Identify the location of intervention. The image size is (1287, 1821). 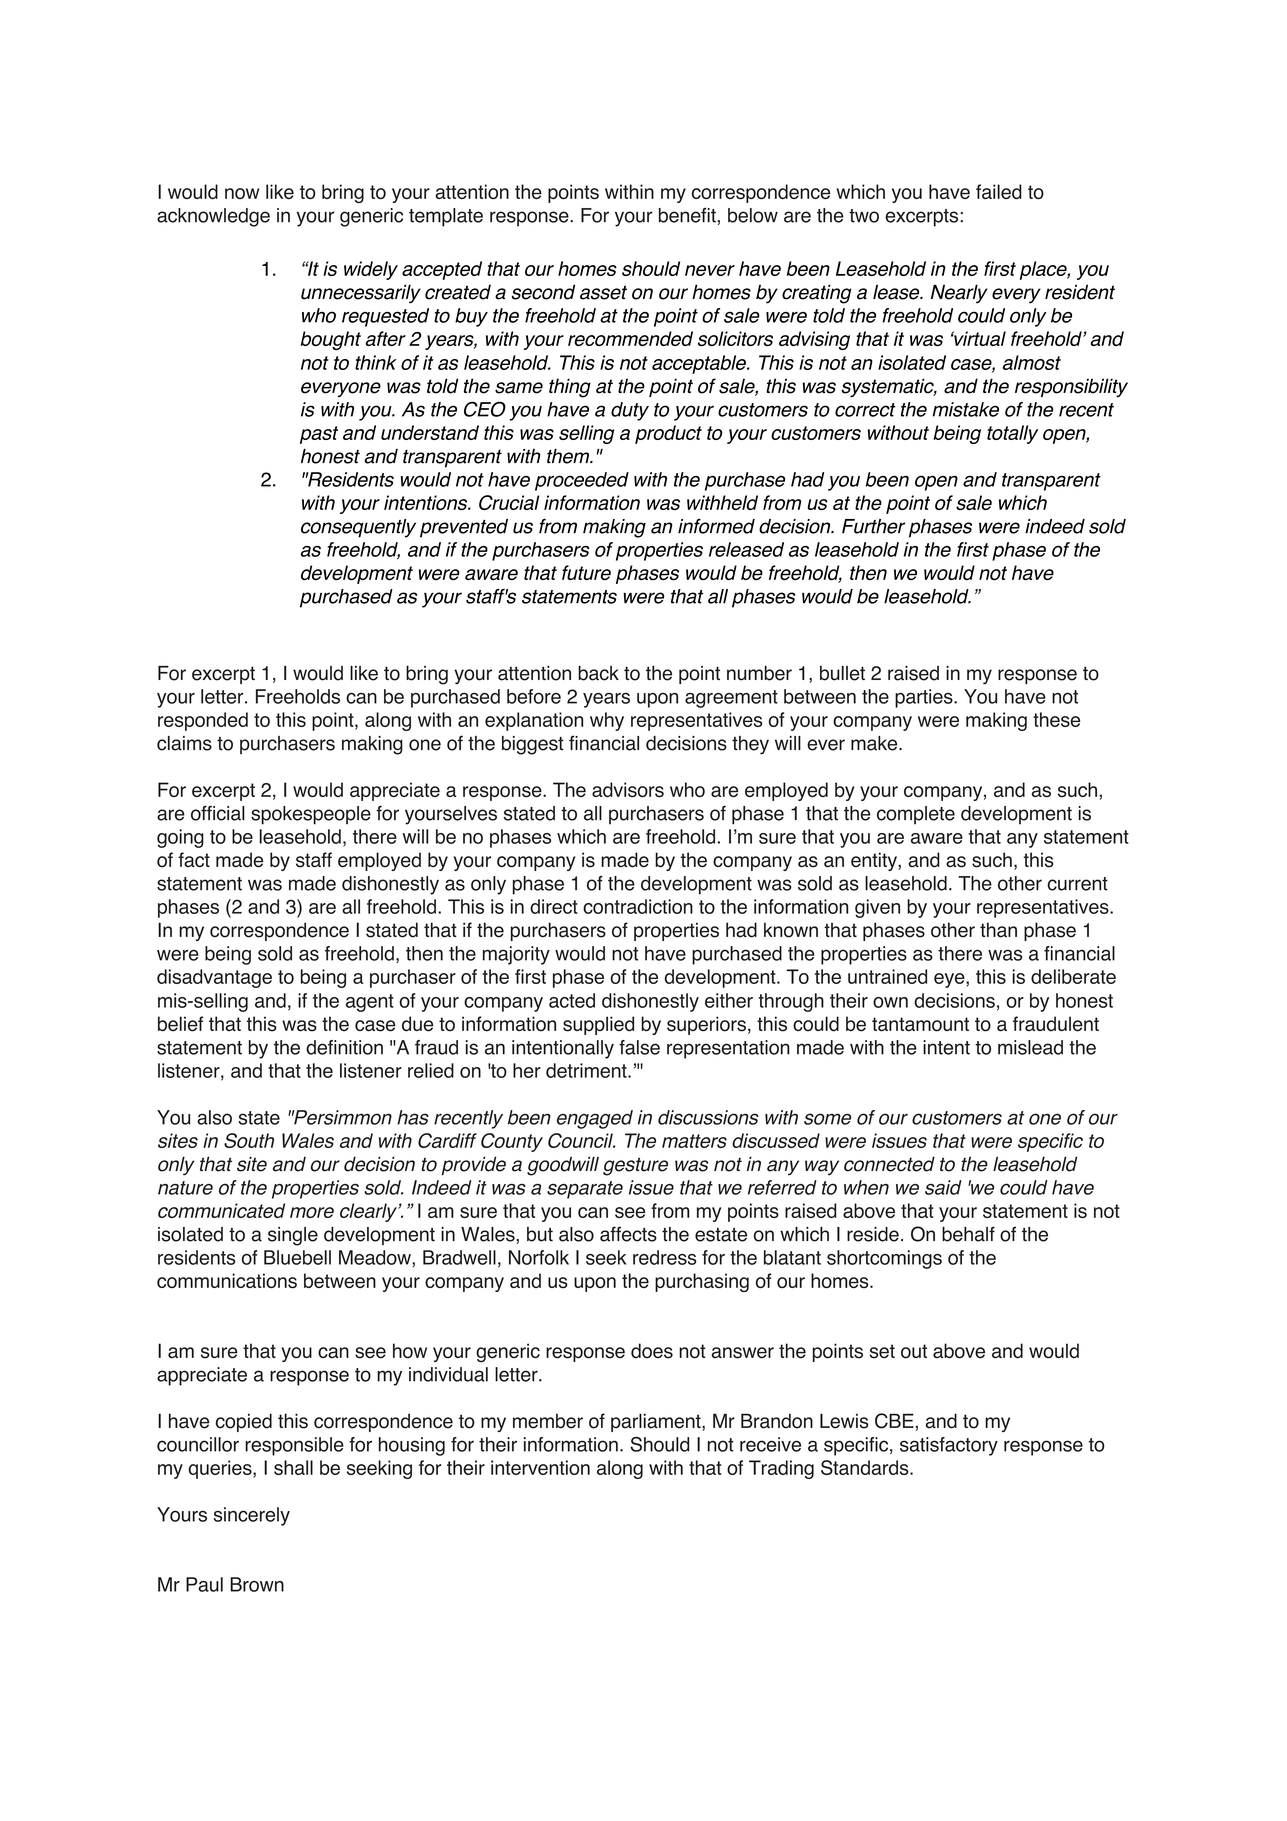
(540, 1467).
